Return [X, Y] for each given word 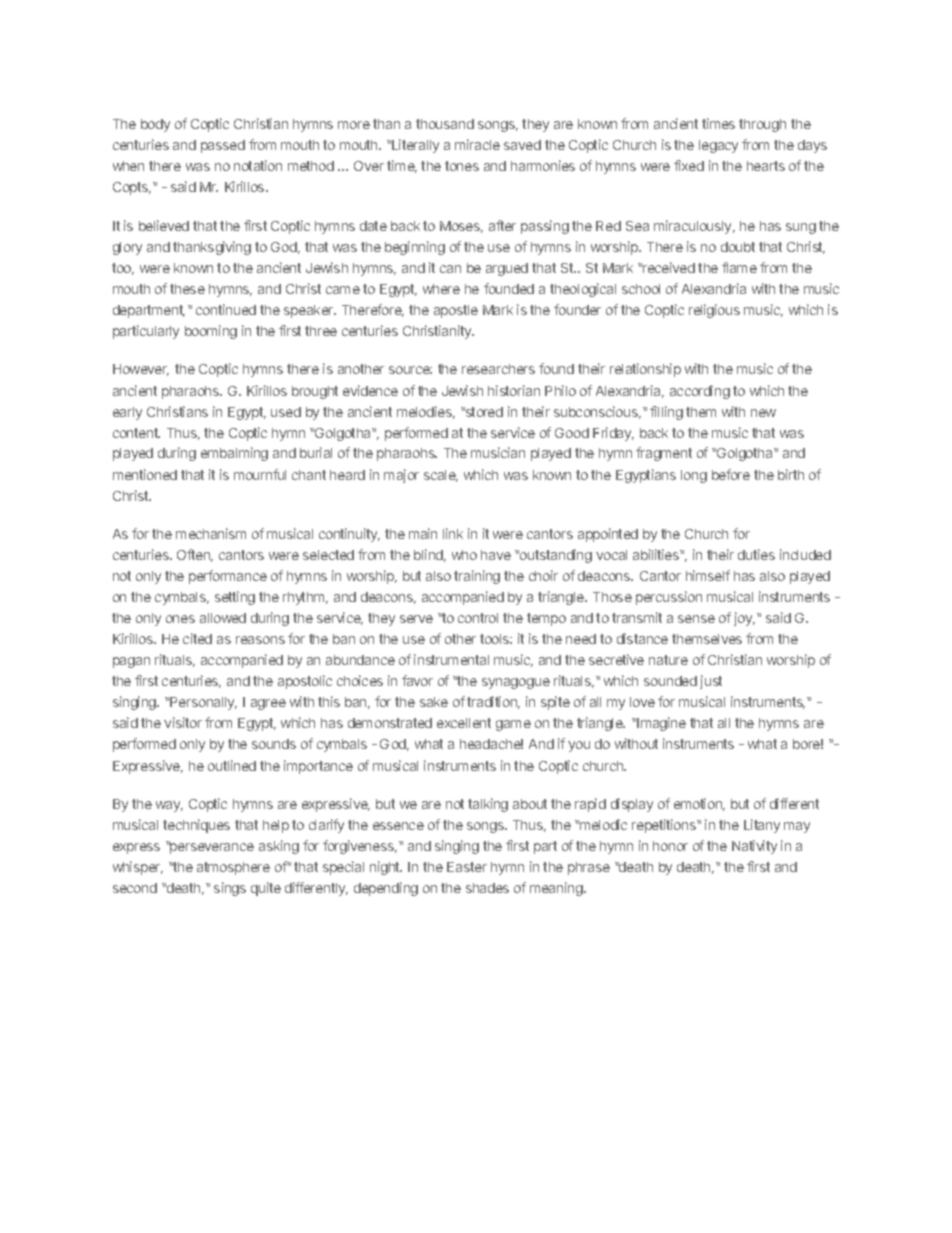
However [141, 370]
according [700, 392]
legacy [718, 146]
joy [744, 619]
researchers [498, 369]
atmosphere [233, 868]
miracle [477, 144]
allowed [223, 618]
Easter [467, 867]
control [478, 618]
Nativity [754, 847]
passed [223, 146]
